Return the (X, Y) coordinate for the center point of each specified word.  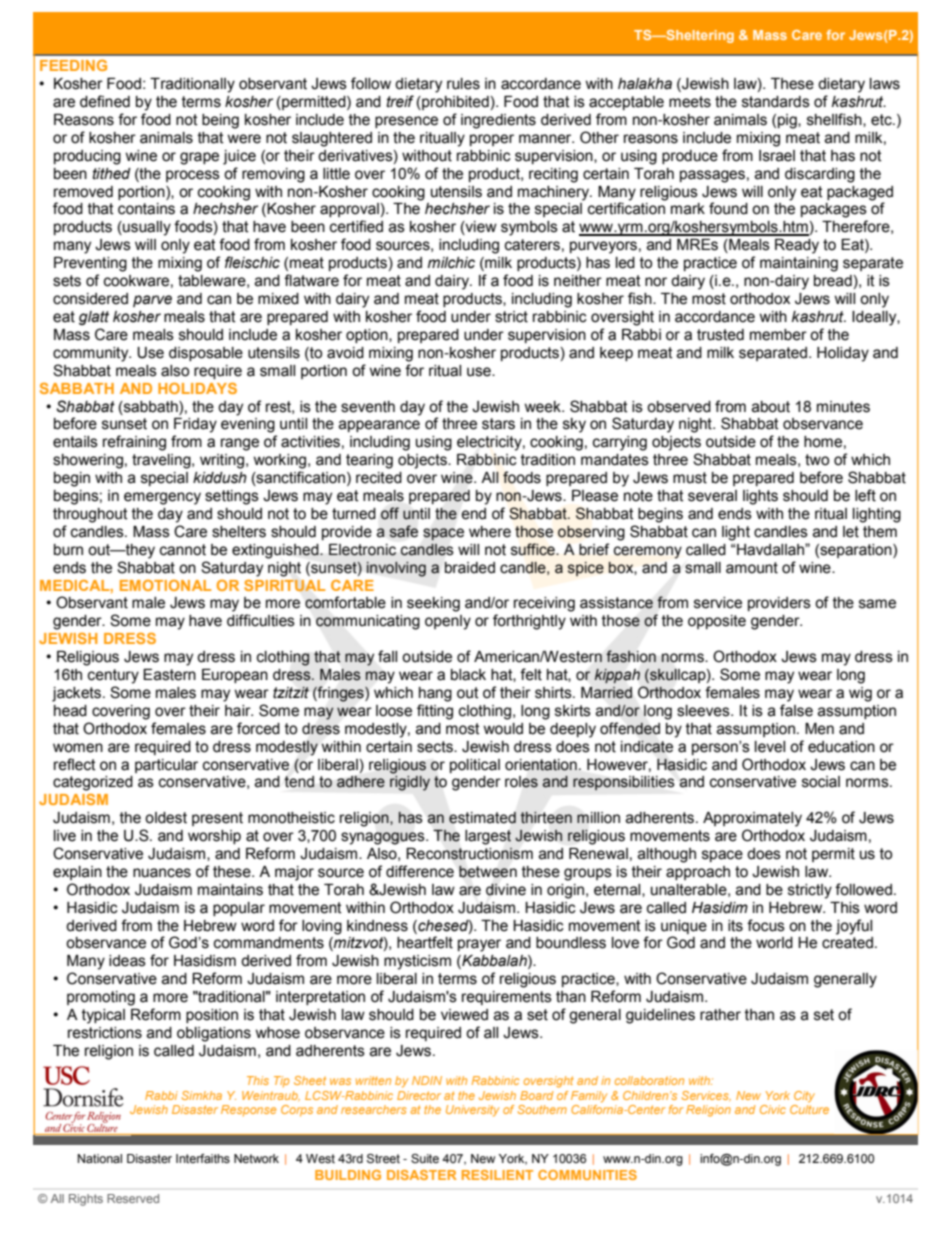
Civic (773, 1109)
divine (506, 889)
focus (766, 925)
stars (498, 424)
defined (105, 101)
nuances (162, 873)
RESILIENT (497, 1175)
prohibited (454, 103)
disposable (206, 354)
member (778, 335)
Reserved (133, 1198)
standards (776, 102)
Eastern (169, 675)
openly (448, 622)
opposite (717, 622)
